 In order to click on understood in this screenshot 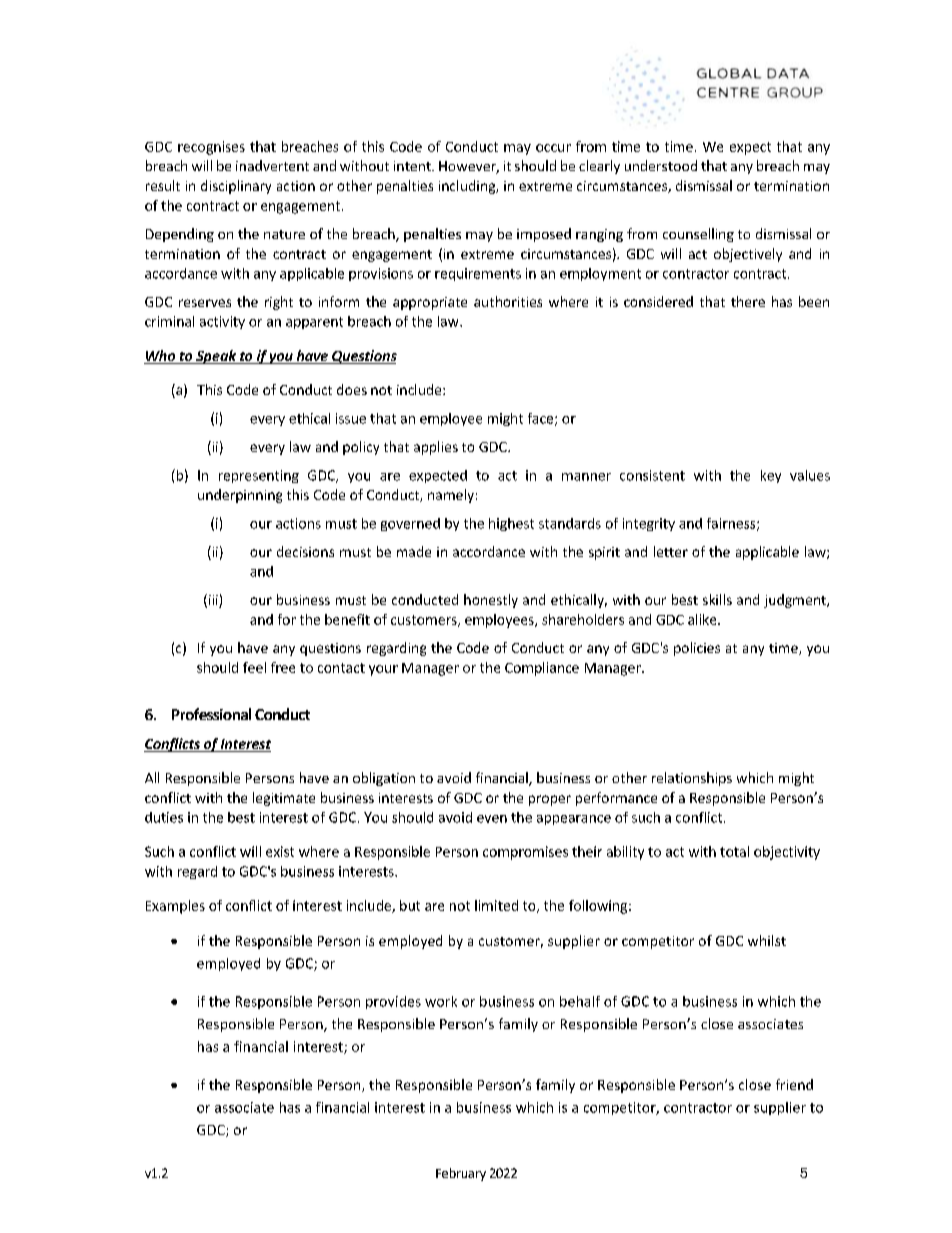, I will do `click(661, 165)`.
